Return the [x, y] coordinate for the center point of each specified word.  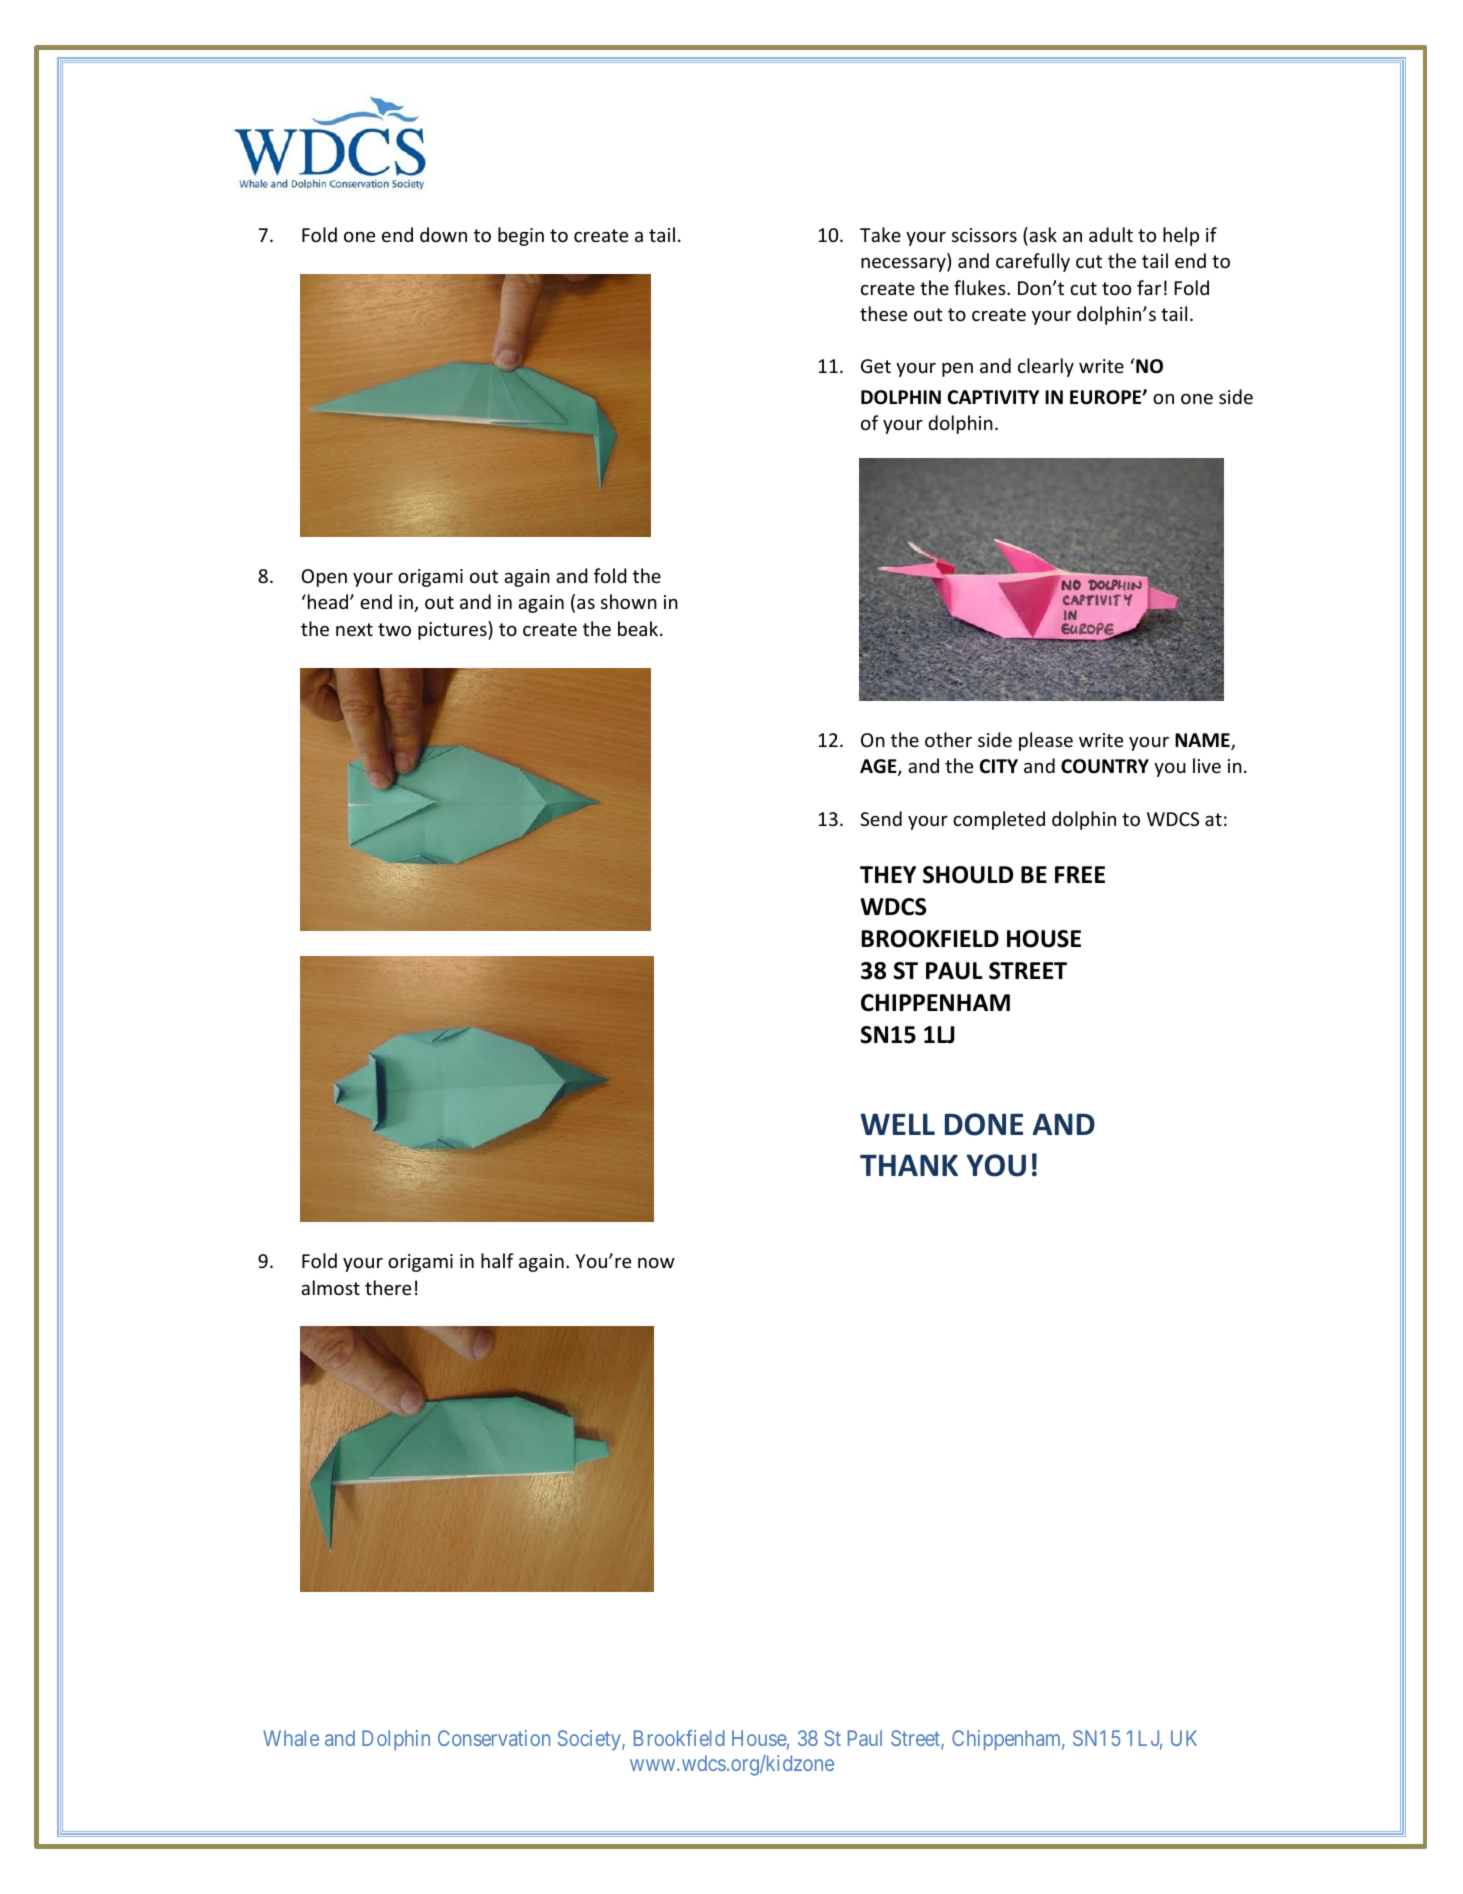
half [497, 1260]
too [1116, 288]
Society [590, 1740]
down [443, 234]
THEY [888, 874]
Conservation [494, 1738]
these [883, 313]
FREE [1080, 874]
